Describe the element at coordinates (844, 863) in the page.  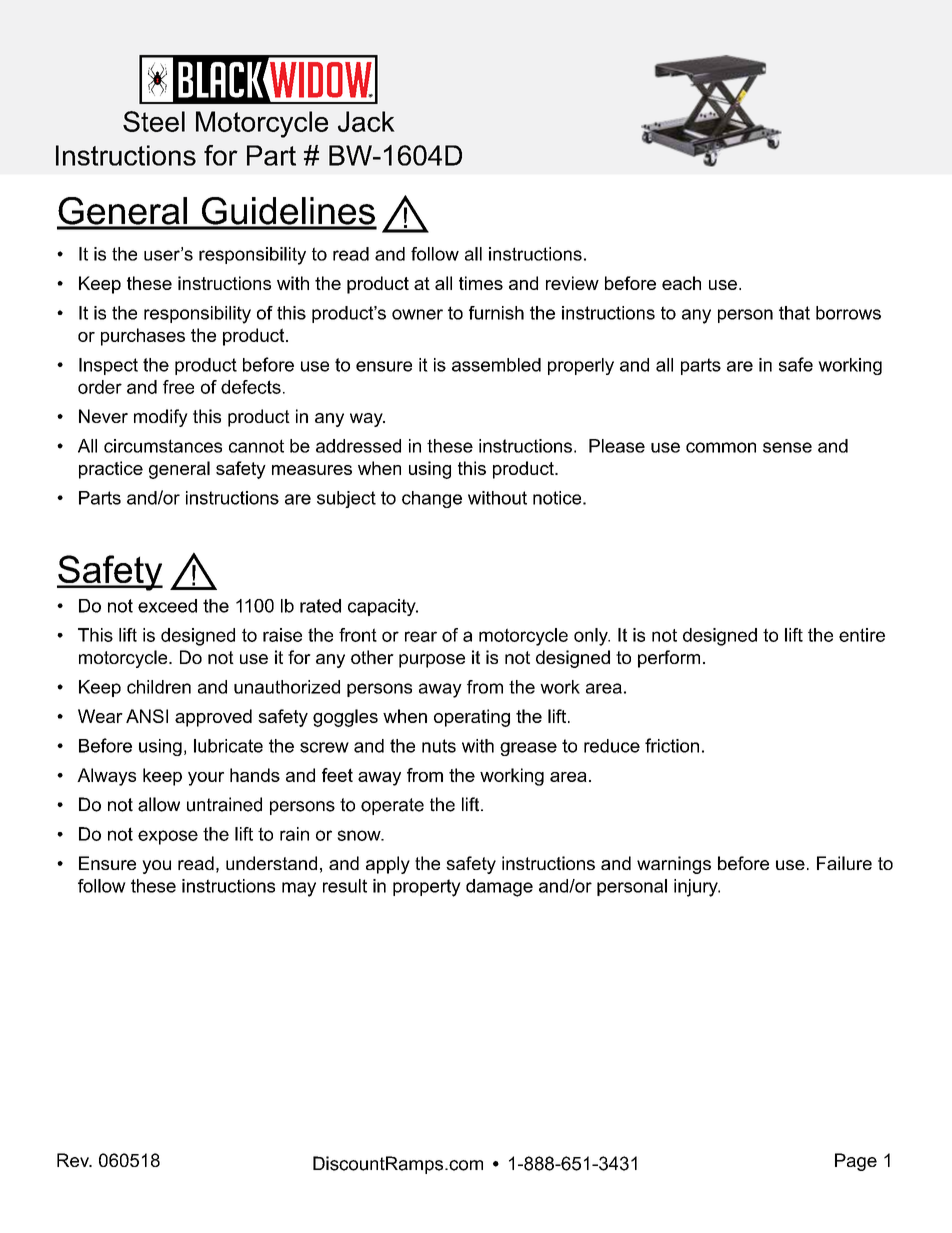
I see `Failure` at that location.
